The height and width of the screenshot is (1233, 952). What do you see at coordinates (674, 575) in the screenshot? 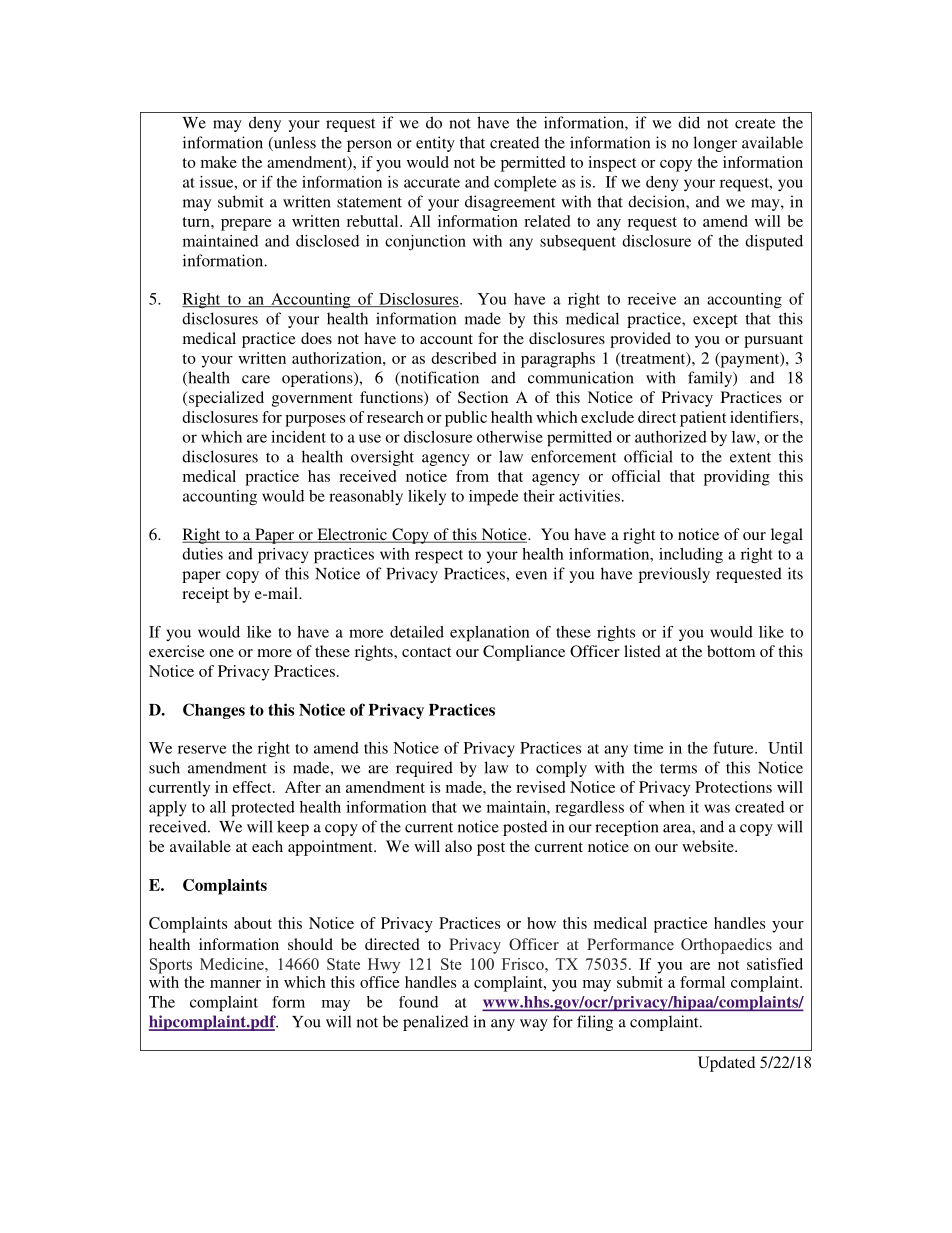
I see `previously` at bounding box center [674, 575].
